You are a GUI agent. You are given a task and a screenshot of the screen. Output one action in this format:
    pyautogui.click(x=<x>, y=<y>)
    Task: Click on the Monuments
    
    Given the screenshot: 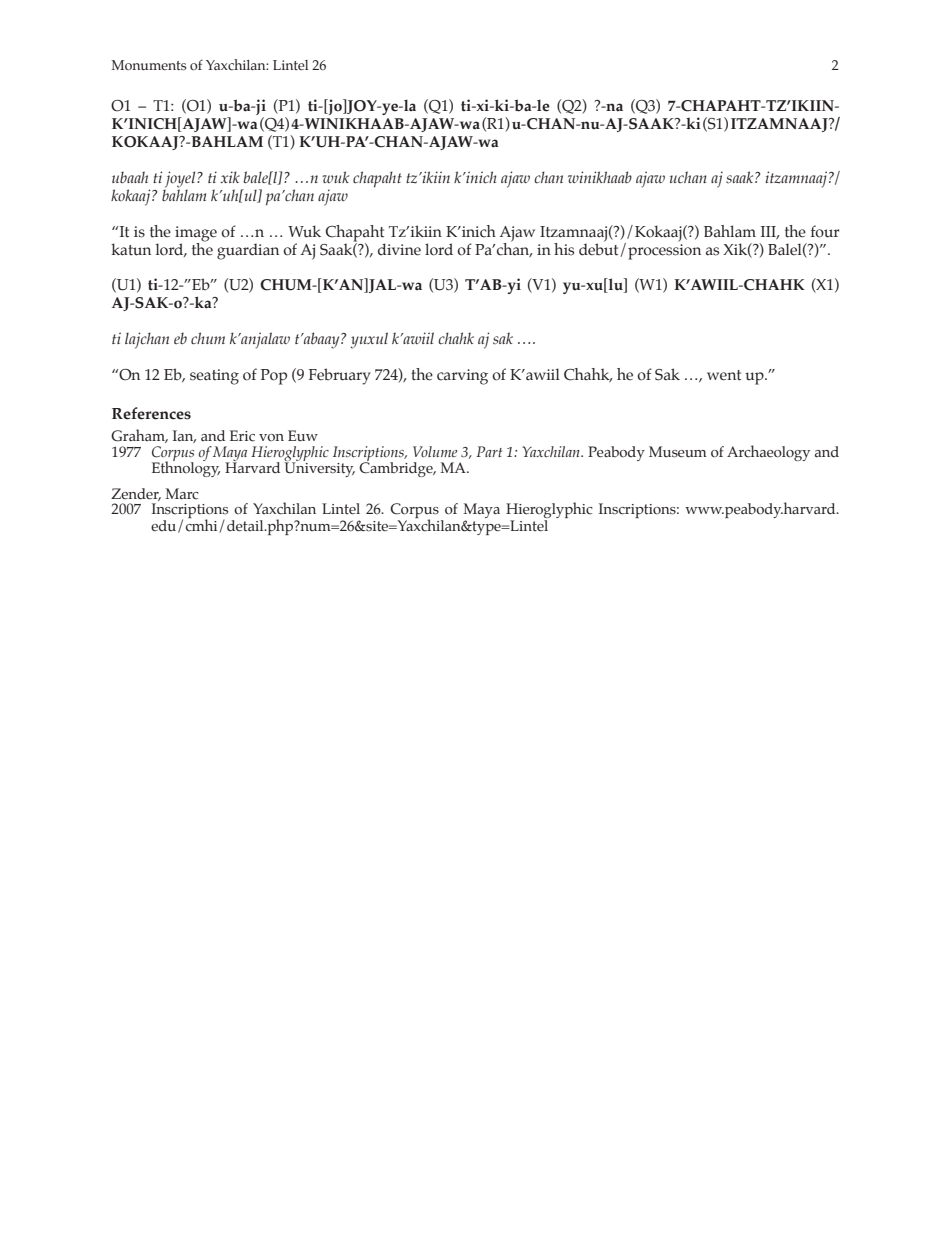 What is the action you would take?
    pyautogui.click(x=149, y=65)
